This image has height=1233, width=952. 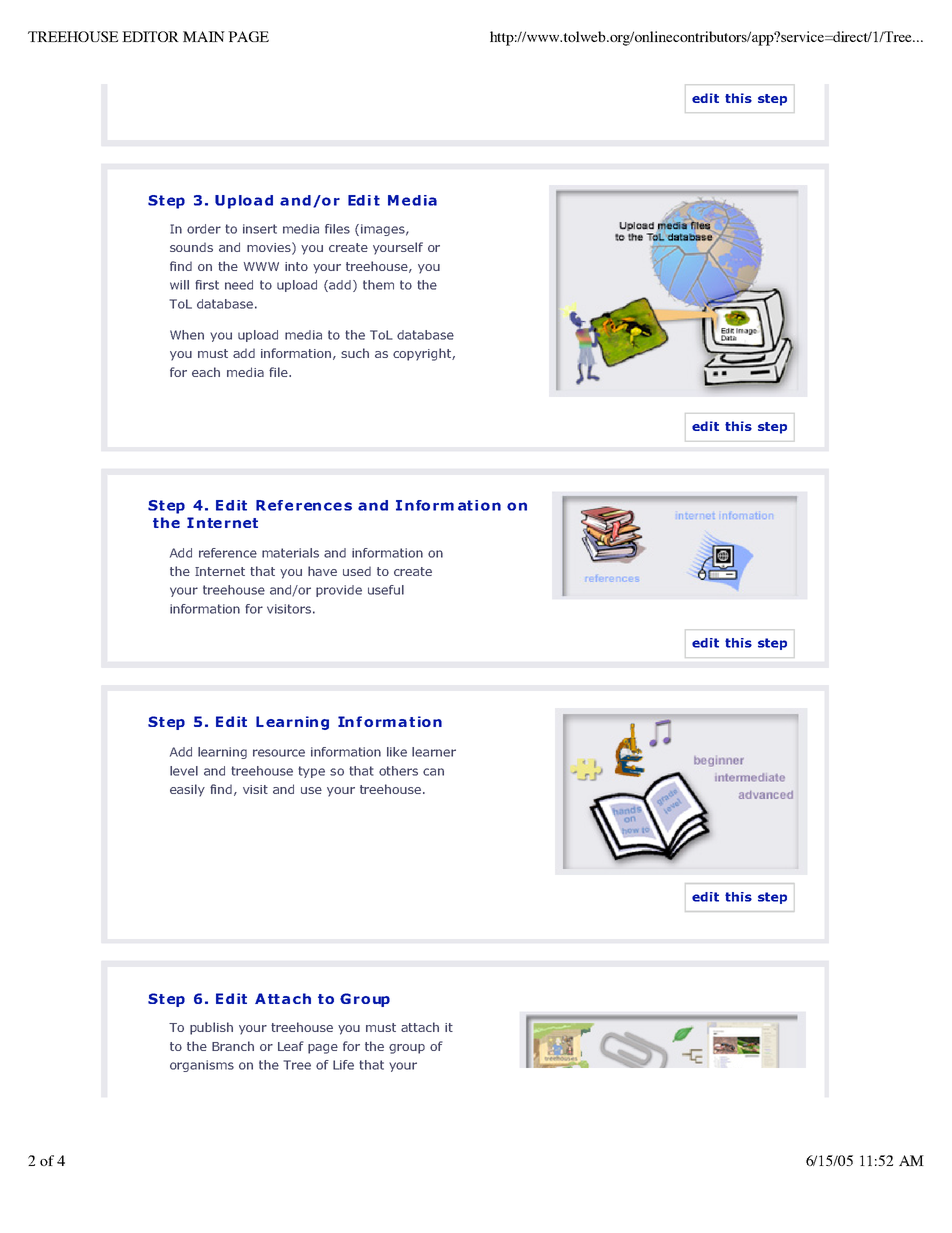 What do you see at coordinates (386, 590) in the image?
I see `useful` at bounding box center [386, 590].
